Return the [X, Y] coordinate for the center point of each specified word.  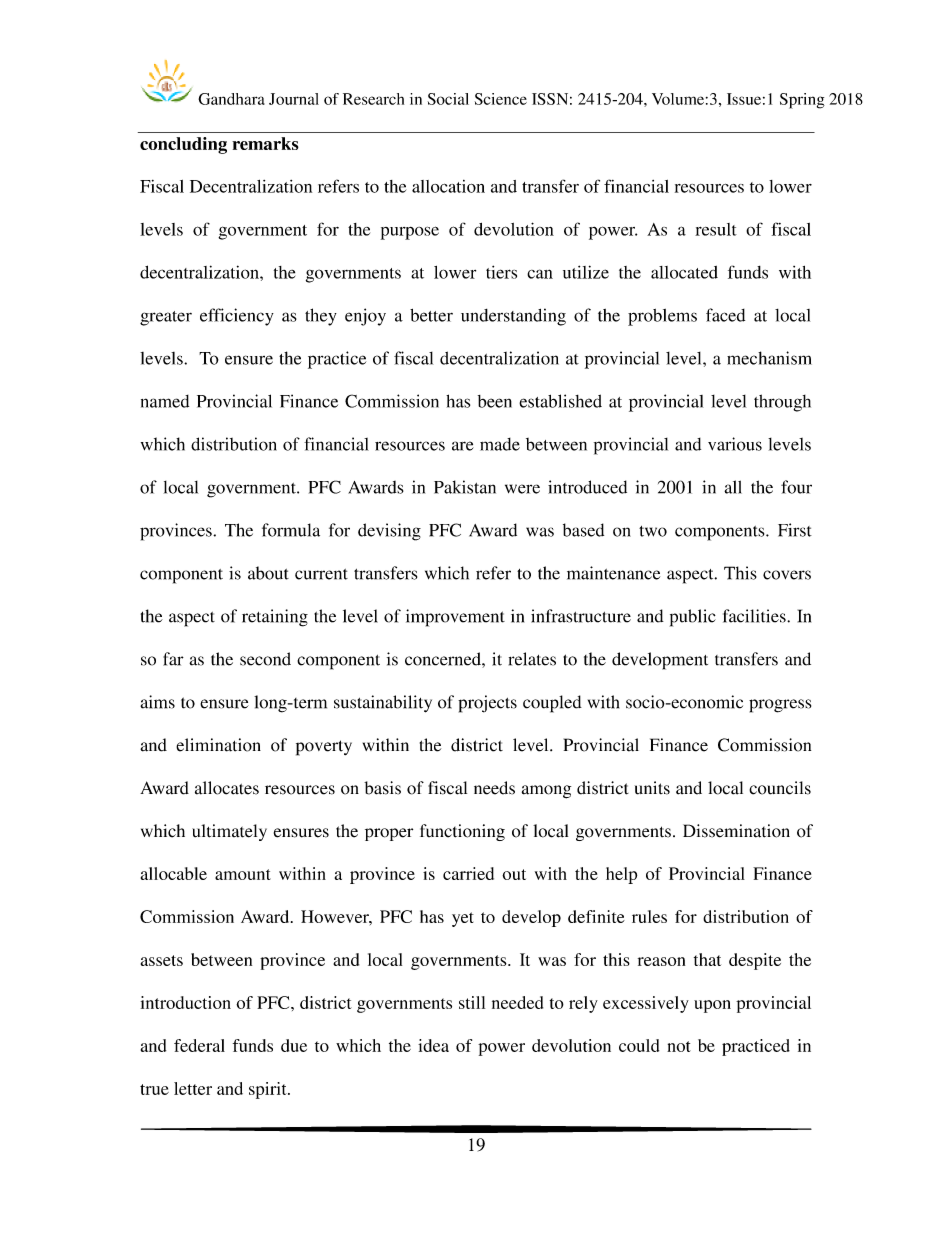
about [268, 573]
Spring [802, 101]
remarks [265, 143]
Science [501, 99]
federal [199, 1045]
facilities [755, 616]
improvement [455, 618]
